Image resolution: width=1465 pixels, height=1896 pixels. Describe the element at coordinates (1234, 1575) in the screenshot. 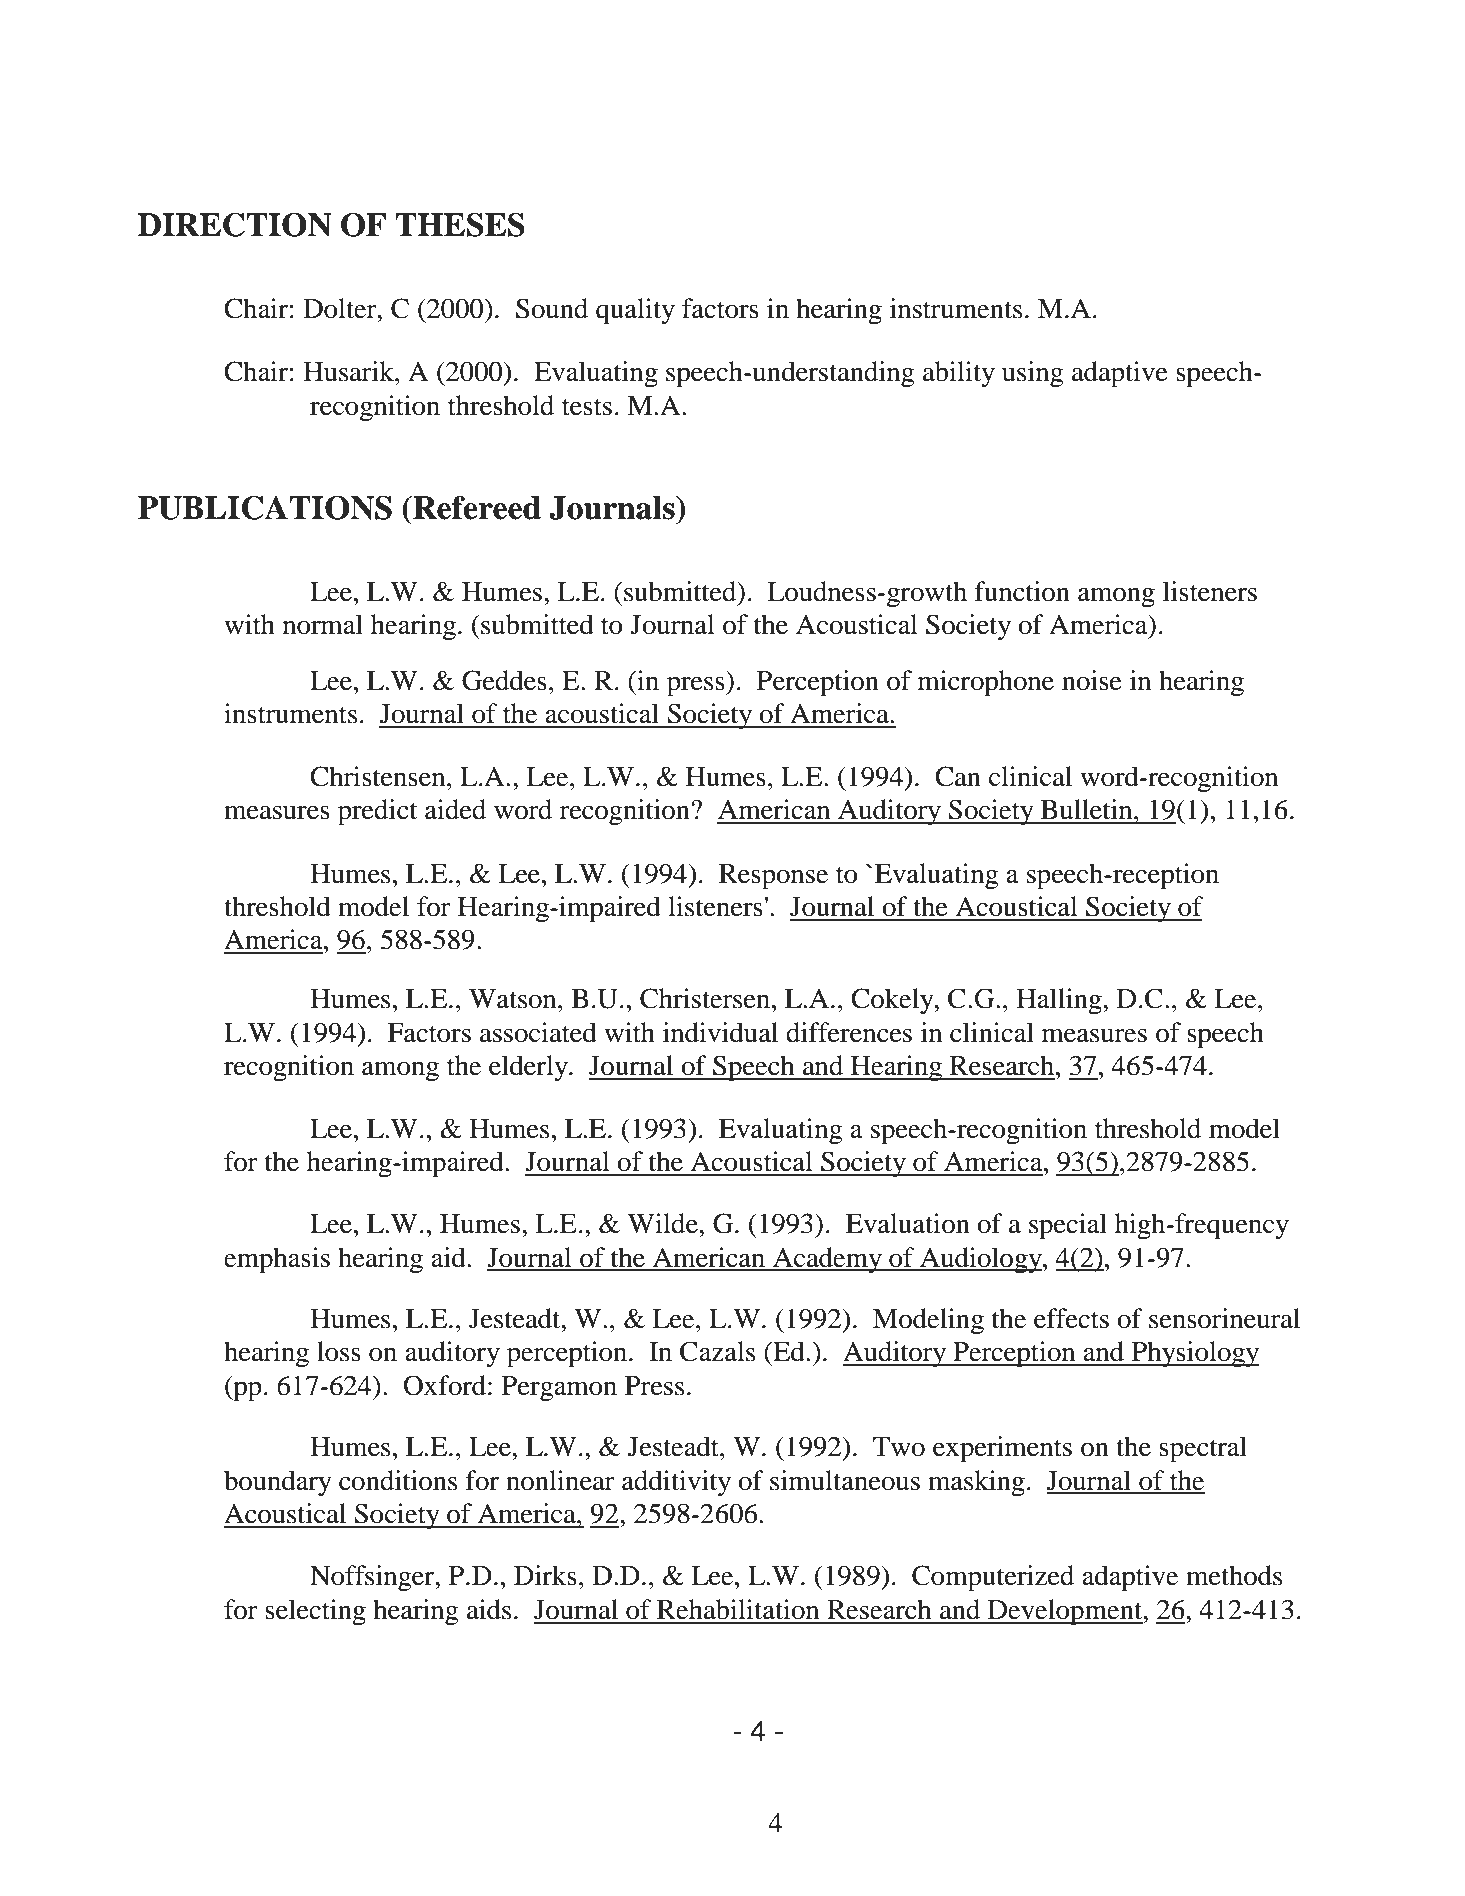

I see `methods` at that location.
